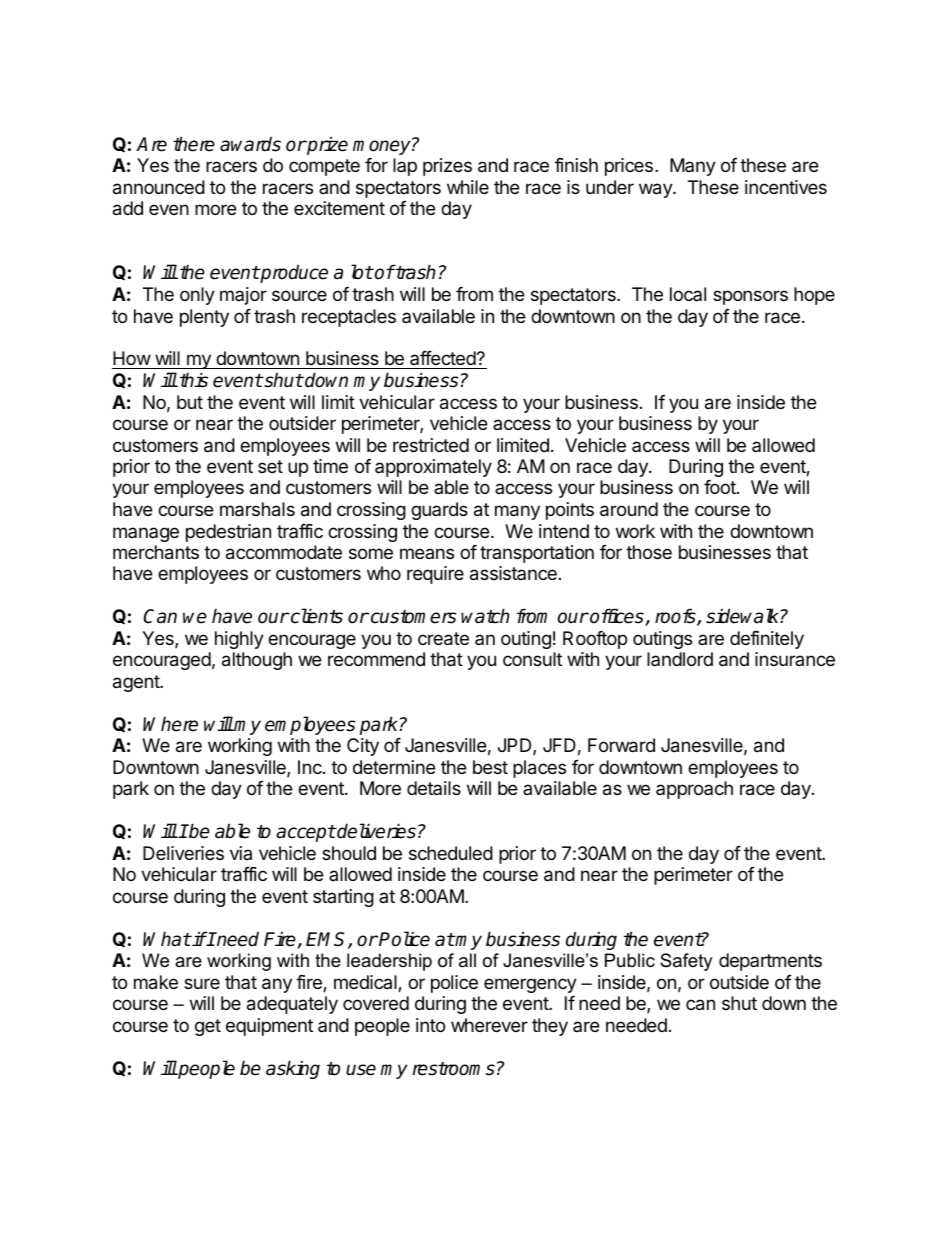  What do you see at coordinates (468, 187) in the screenshot?
I see `while` at bounding box center [468, 187].
